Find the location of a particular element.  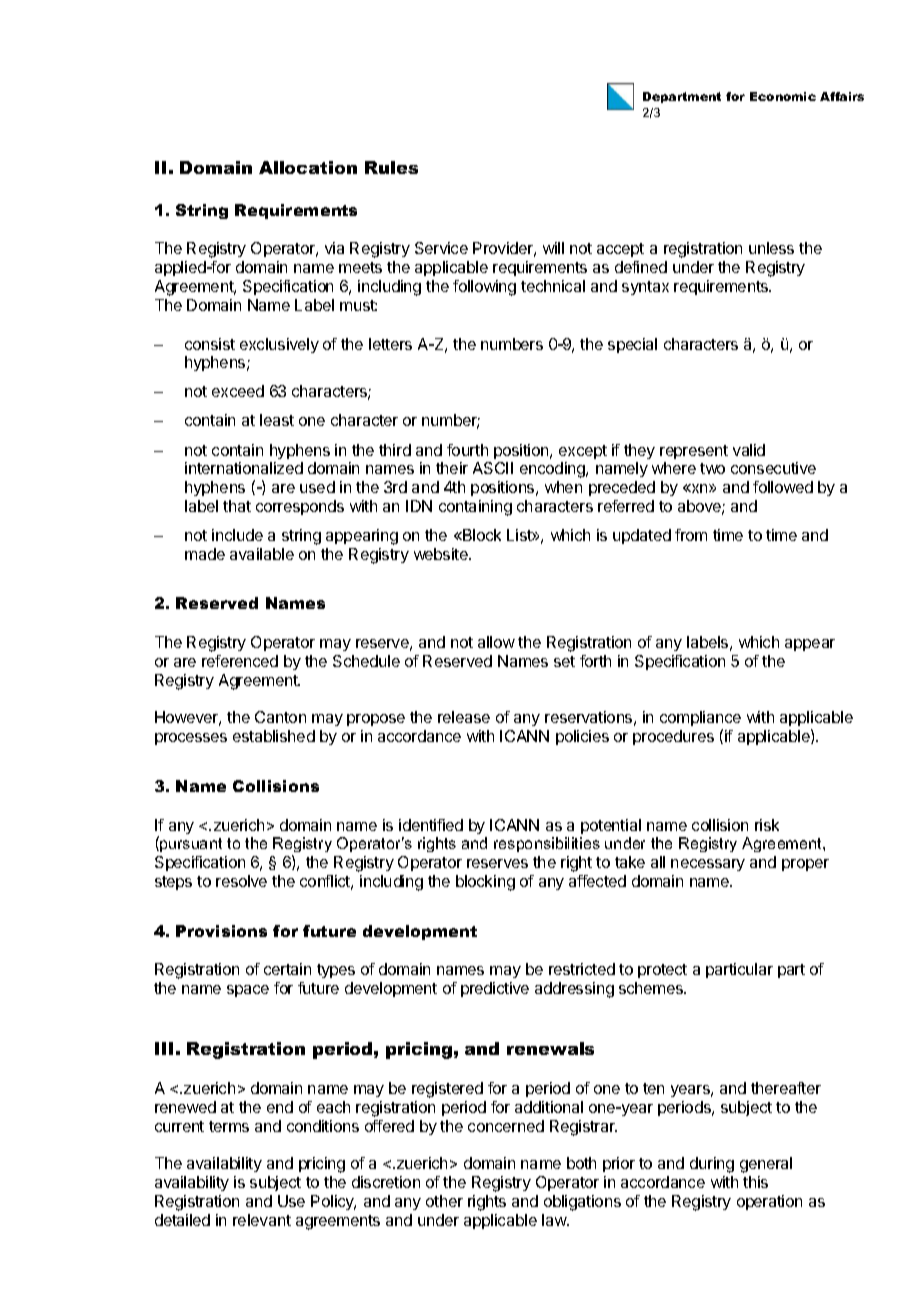

website is located at coordinates (442, 554).
